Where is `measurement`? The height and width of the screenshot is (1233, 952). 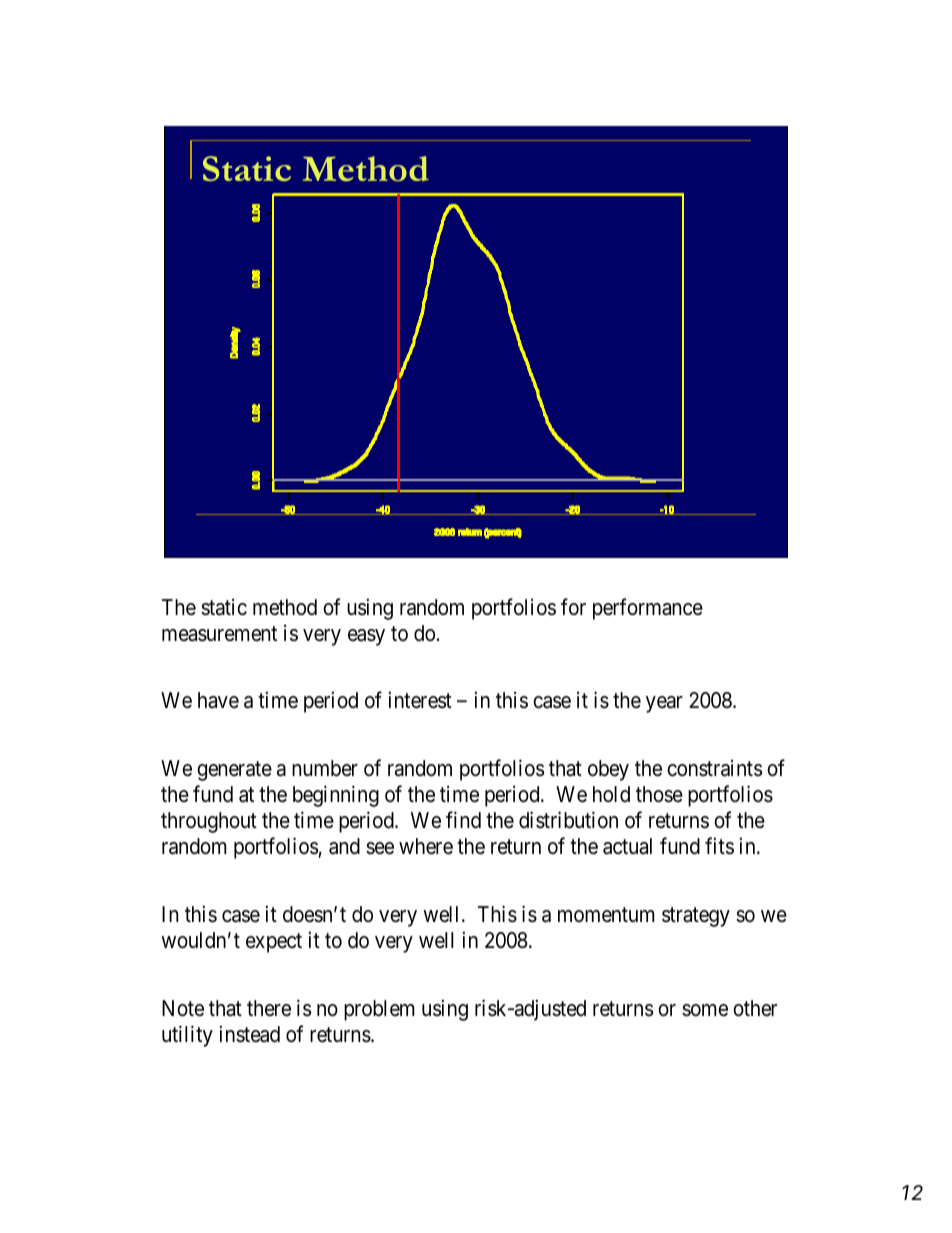
measurement is located at coordinates (219, 634).
